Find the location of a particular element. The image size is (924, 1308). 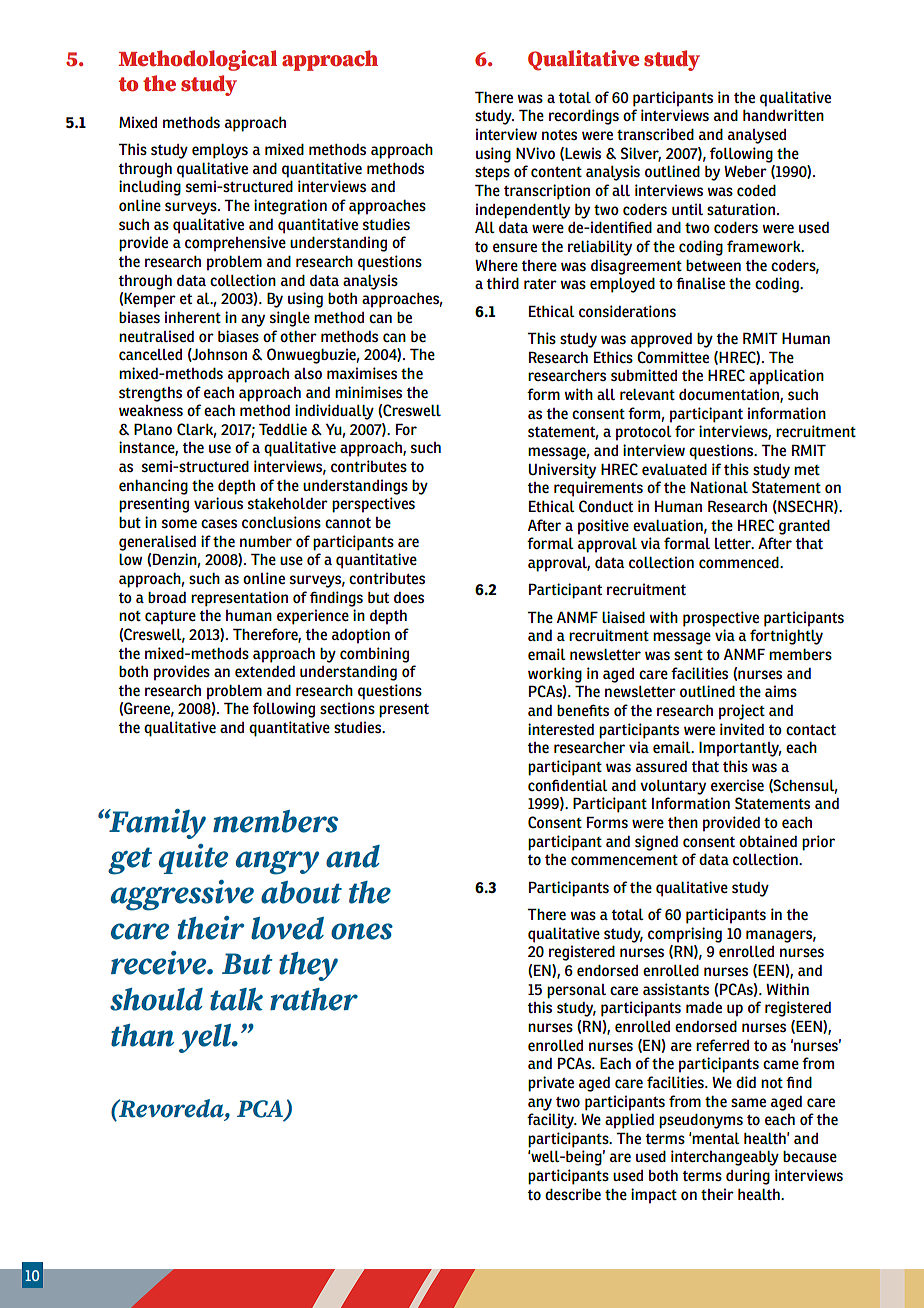

extended is located at coordinates (265, 671).
